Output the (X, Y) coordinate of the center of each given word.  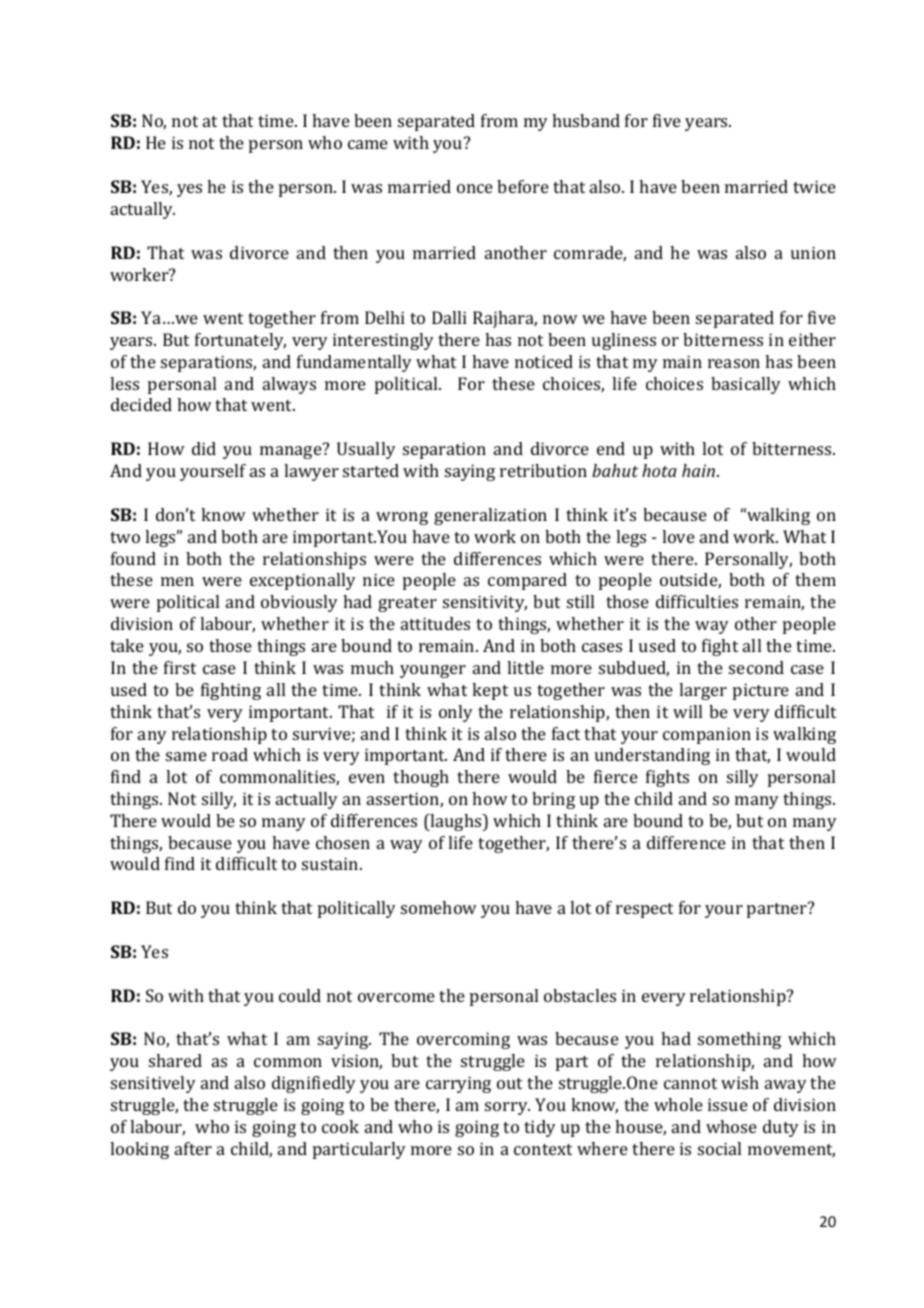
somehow (439, 907)
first (180, 667)
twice (814, 186)
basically (746, 385)
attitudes (435, 623)
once (475, 188)
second (756, 667)
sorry (507, 1108)
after (193, 1148)
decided (141, 404)
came (368, 144)
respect (644, 910)
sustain (331, 863)
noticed (544, 361)
